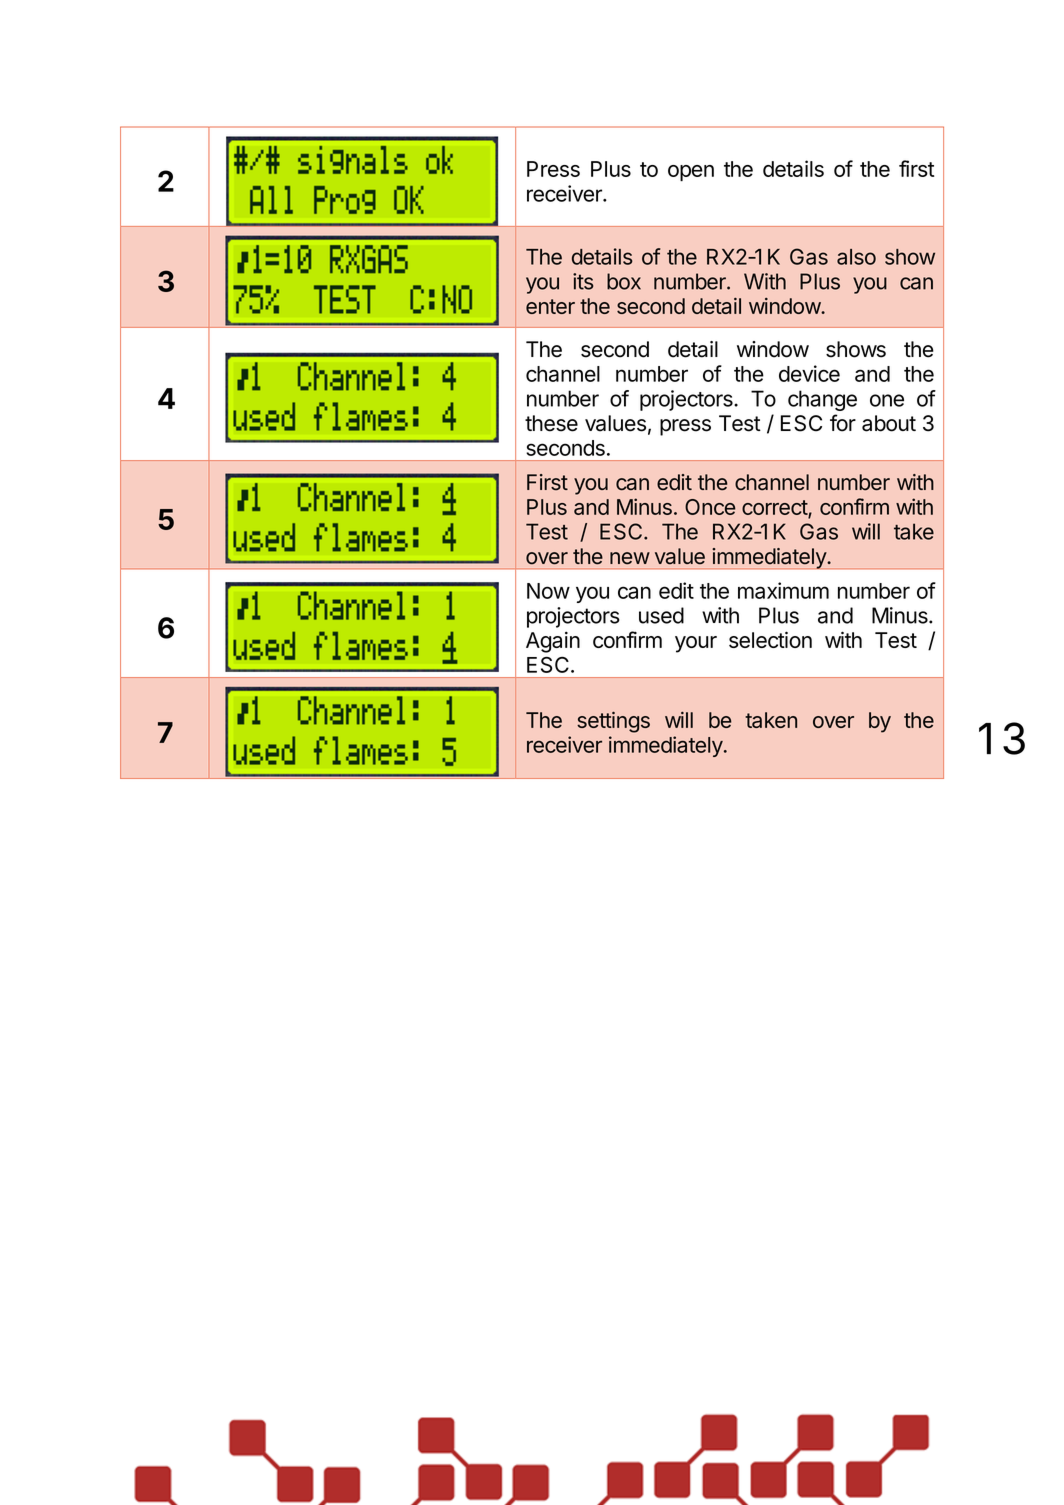  What do you see at coordinates (775, 507) in the screenshot?
I see `correct` at bounding box center [775, 507].
